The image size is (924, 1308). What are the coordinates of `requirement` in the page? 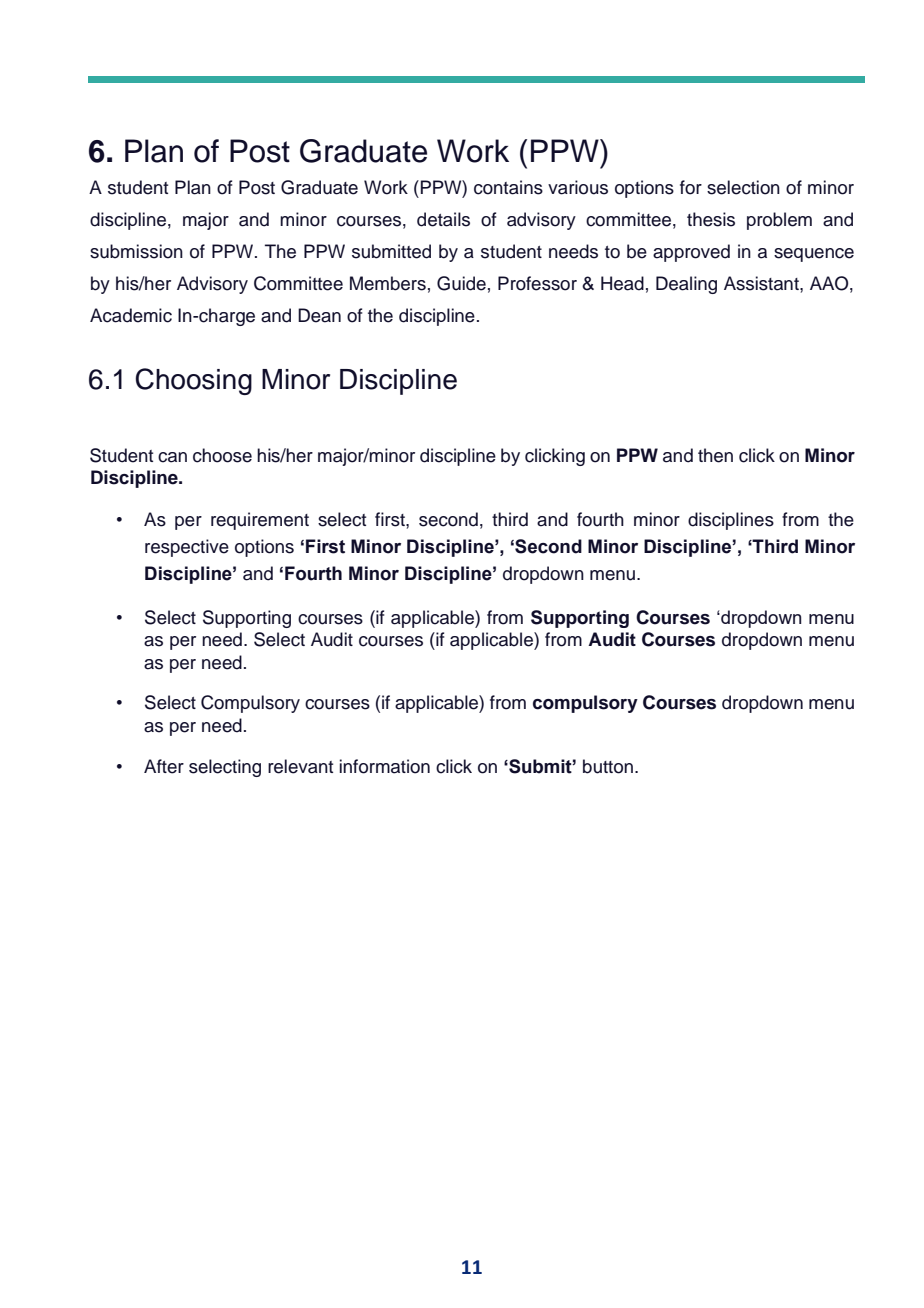 It's located at (260, 521).
